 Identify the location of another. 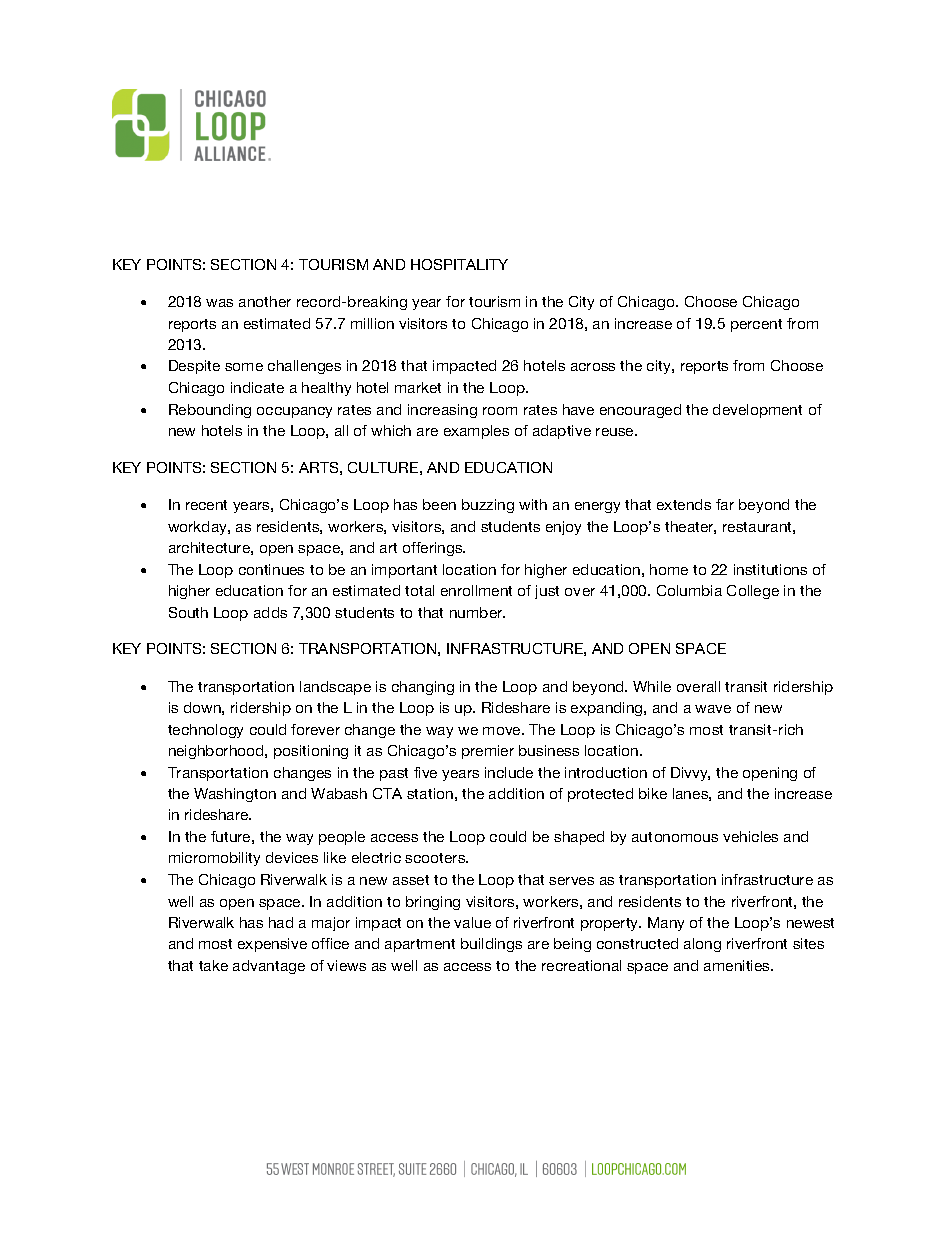
(265, 301).
